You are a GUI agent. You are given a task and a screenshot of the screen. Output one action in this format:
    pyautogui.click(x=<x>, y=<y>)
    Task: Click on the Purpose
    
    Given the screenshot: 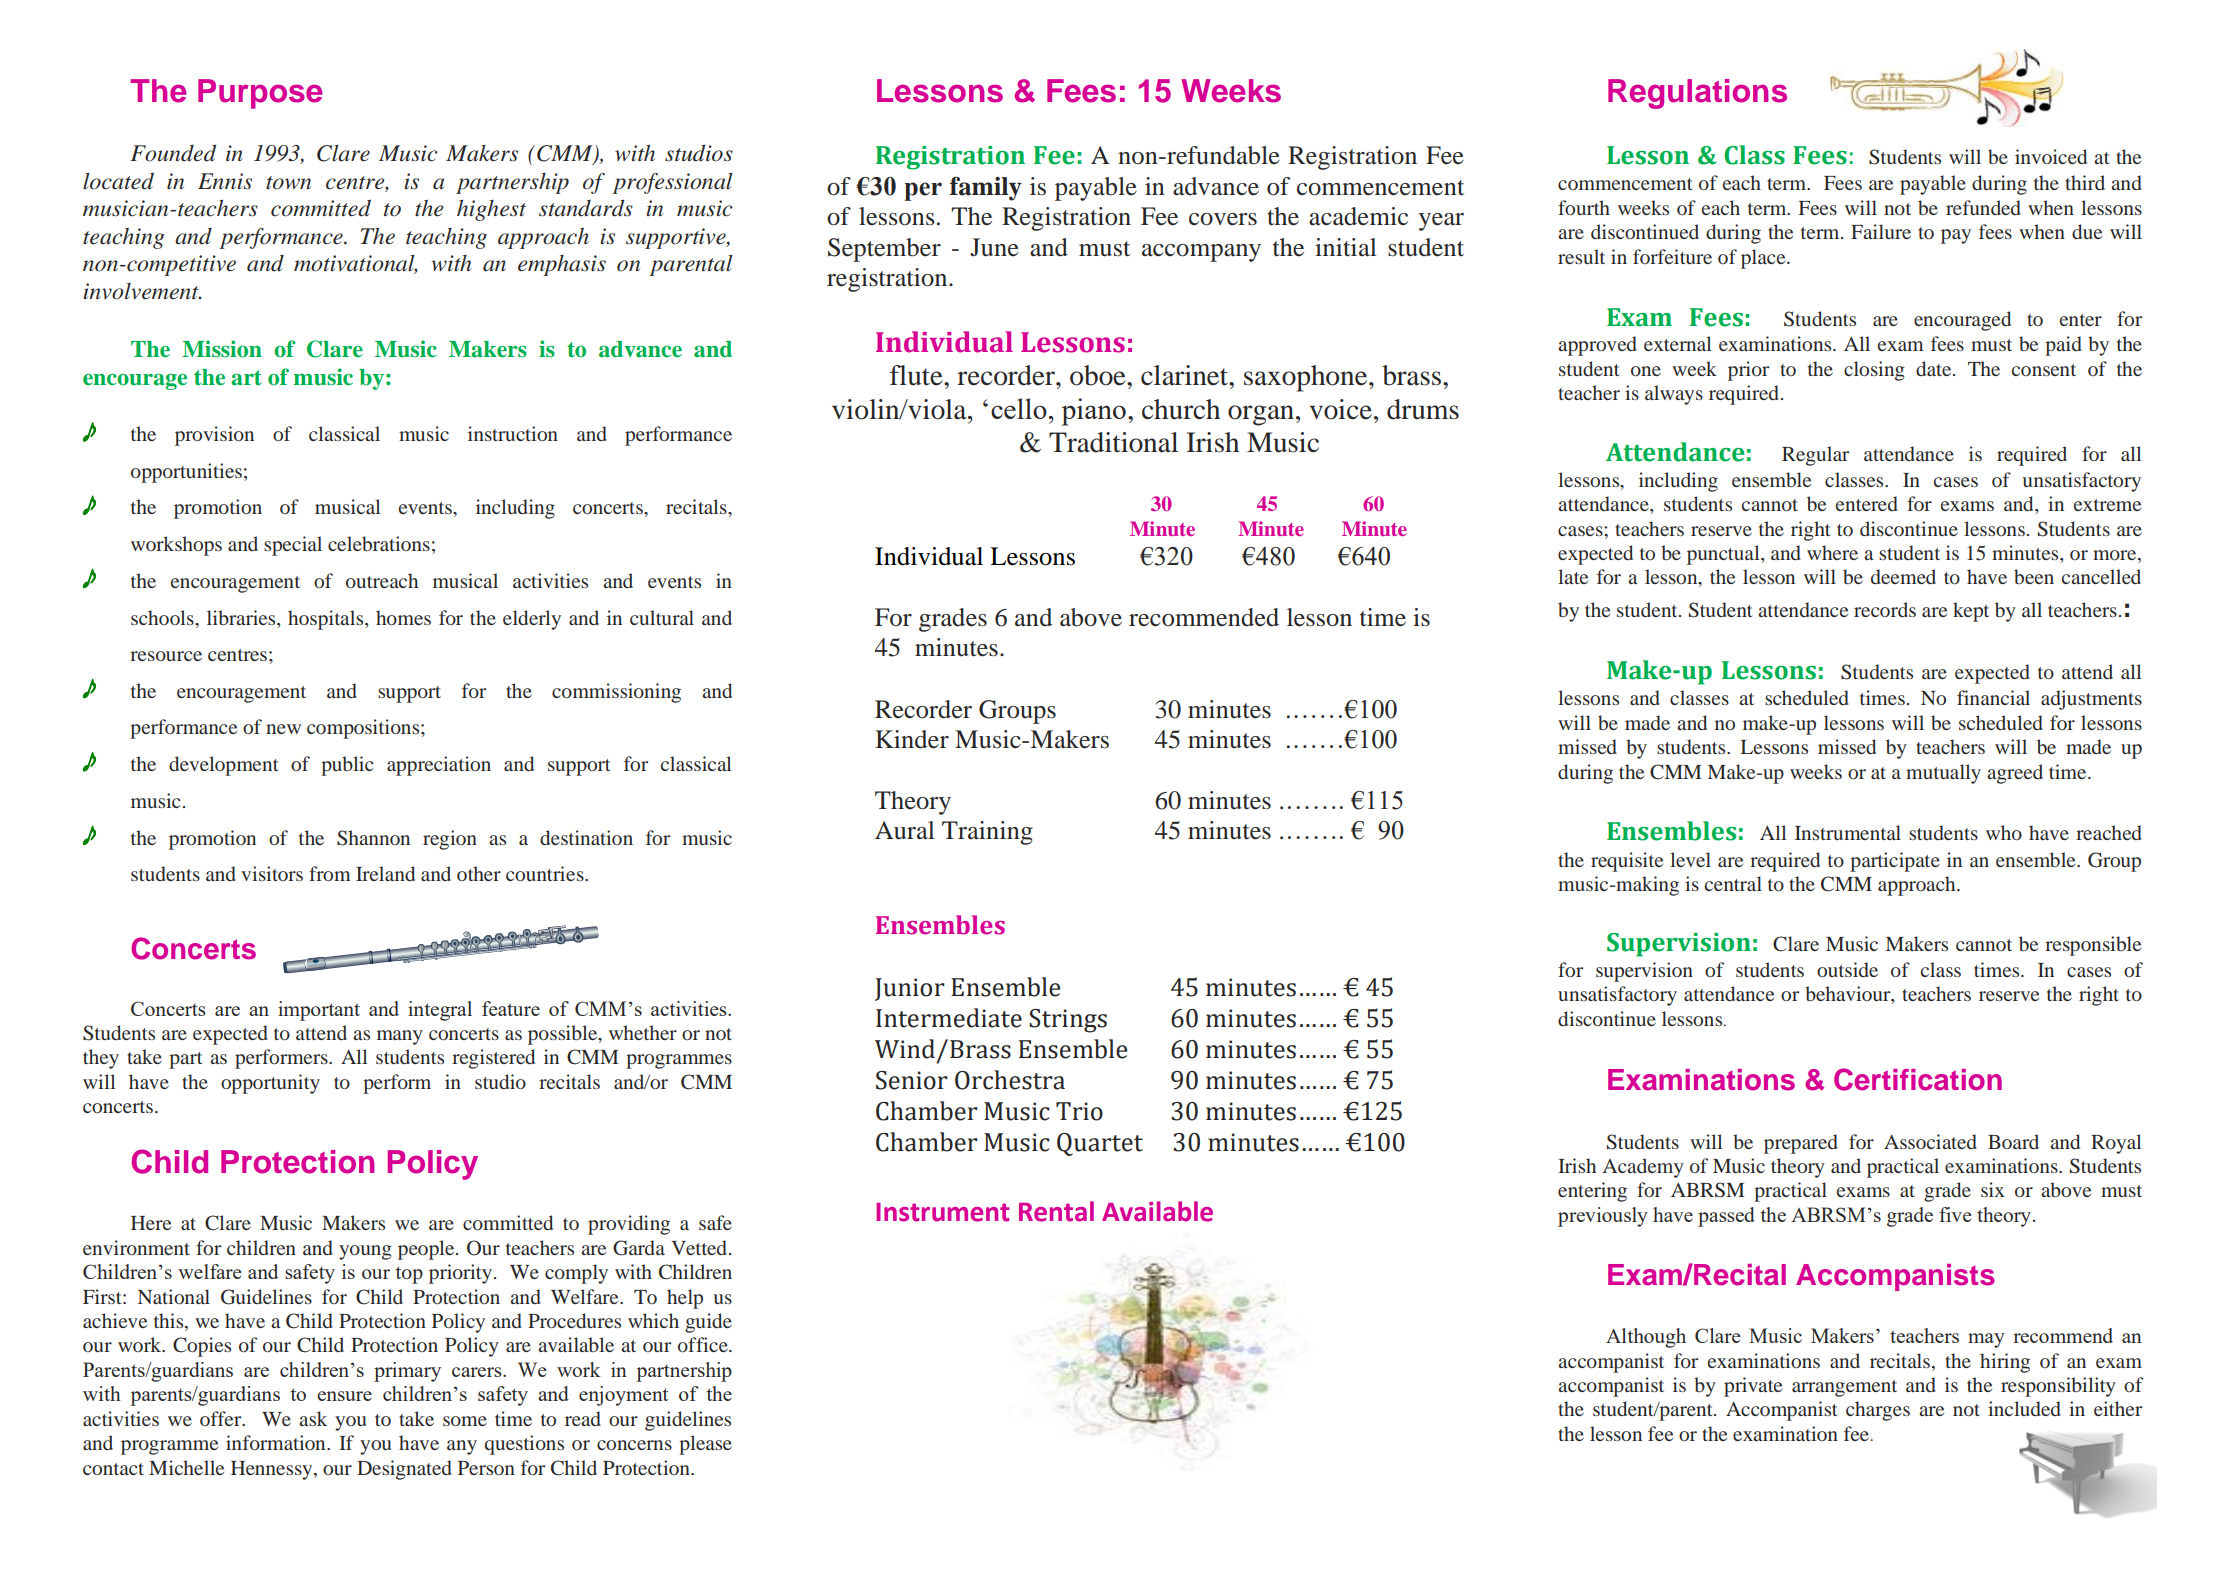 What is the action you would take?
    pyautogui.click(x=260, y=94)
